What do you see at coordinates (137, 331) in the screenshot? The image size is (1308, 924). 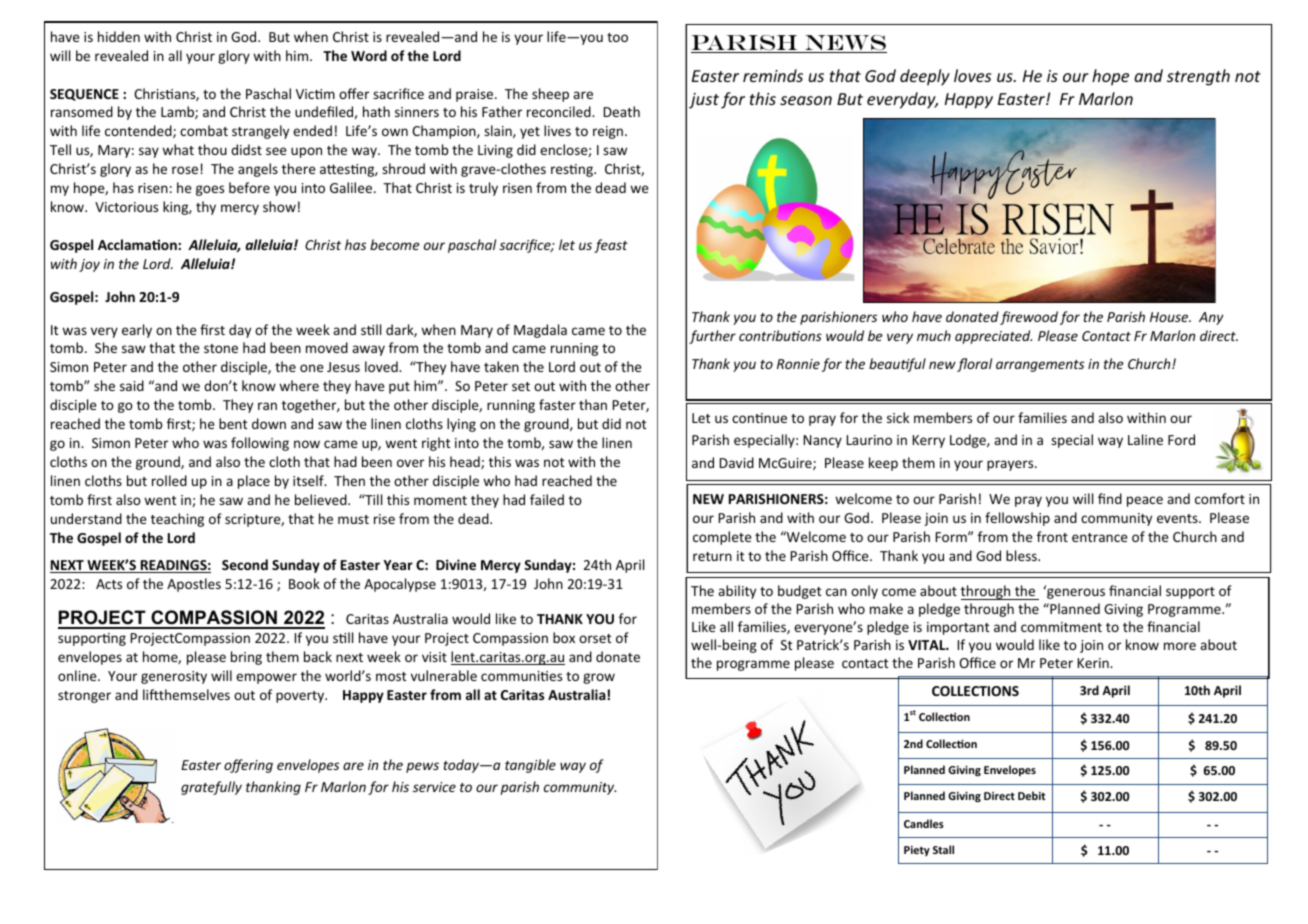 I see `early` at bounding box center [137, 331].
